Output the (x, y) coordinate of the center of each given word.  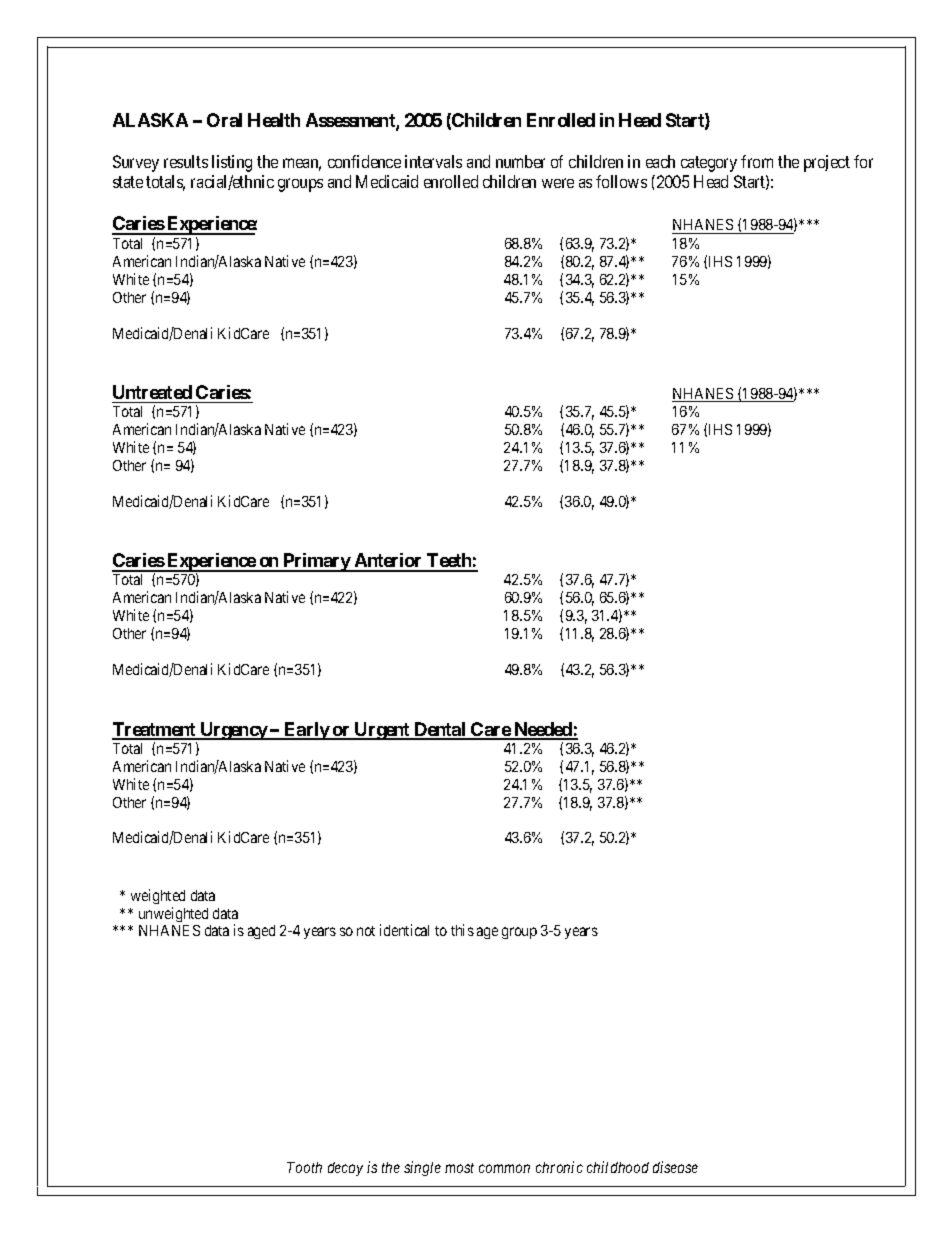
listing (232, 163)
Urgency (233, 731)
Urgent (382, 731)
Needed (543, 730)
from (757, 161)
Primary (316, 562)
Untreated (152, 392)
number (520, 161)
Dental (440, 730)
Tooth (304, 1167)
